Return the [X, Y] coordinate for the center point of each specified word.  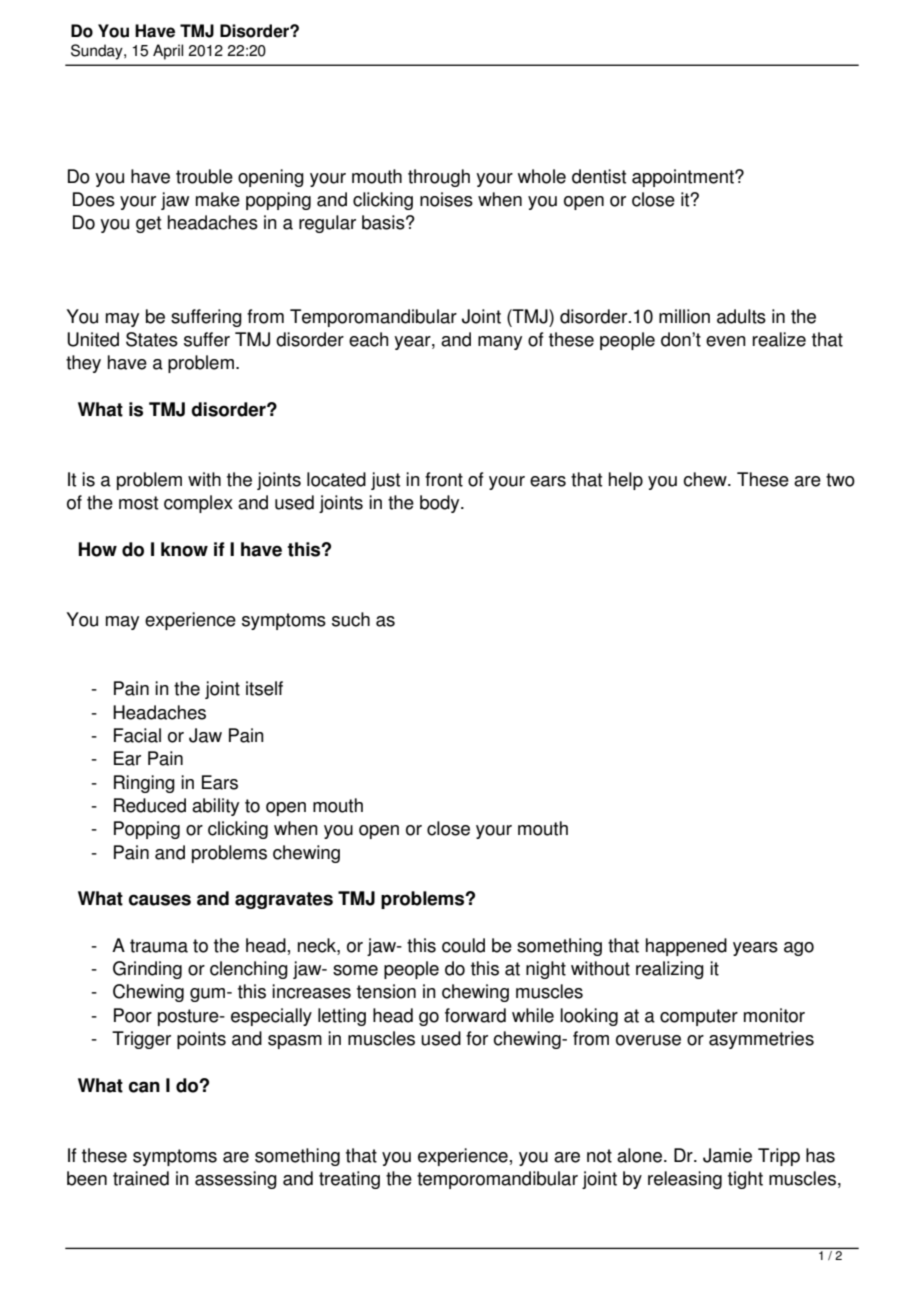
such [351, 619]
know [184, 549]
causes [160, 900]
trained [141, 1178]
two [840, 480]
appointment [684, 178]
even [726, 341]
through [439, 178]
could [463, 945]
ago [799, 949]
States [152, 339]
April [168, 52]
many [500, 343]
